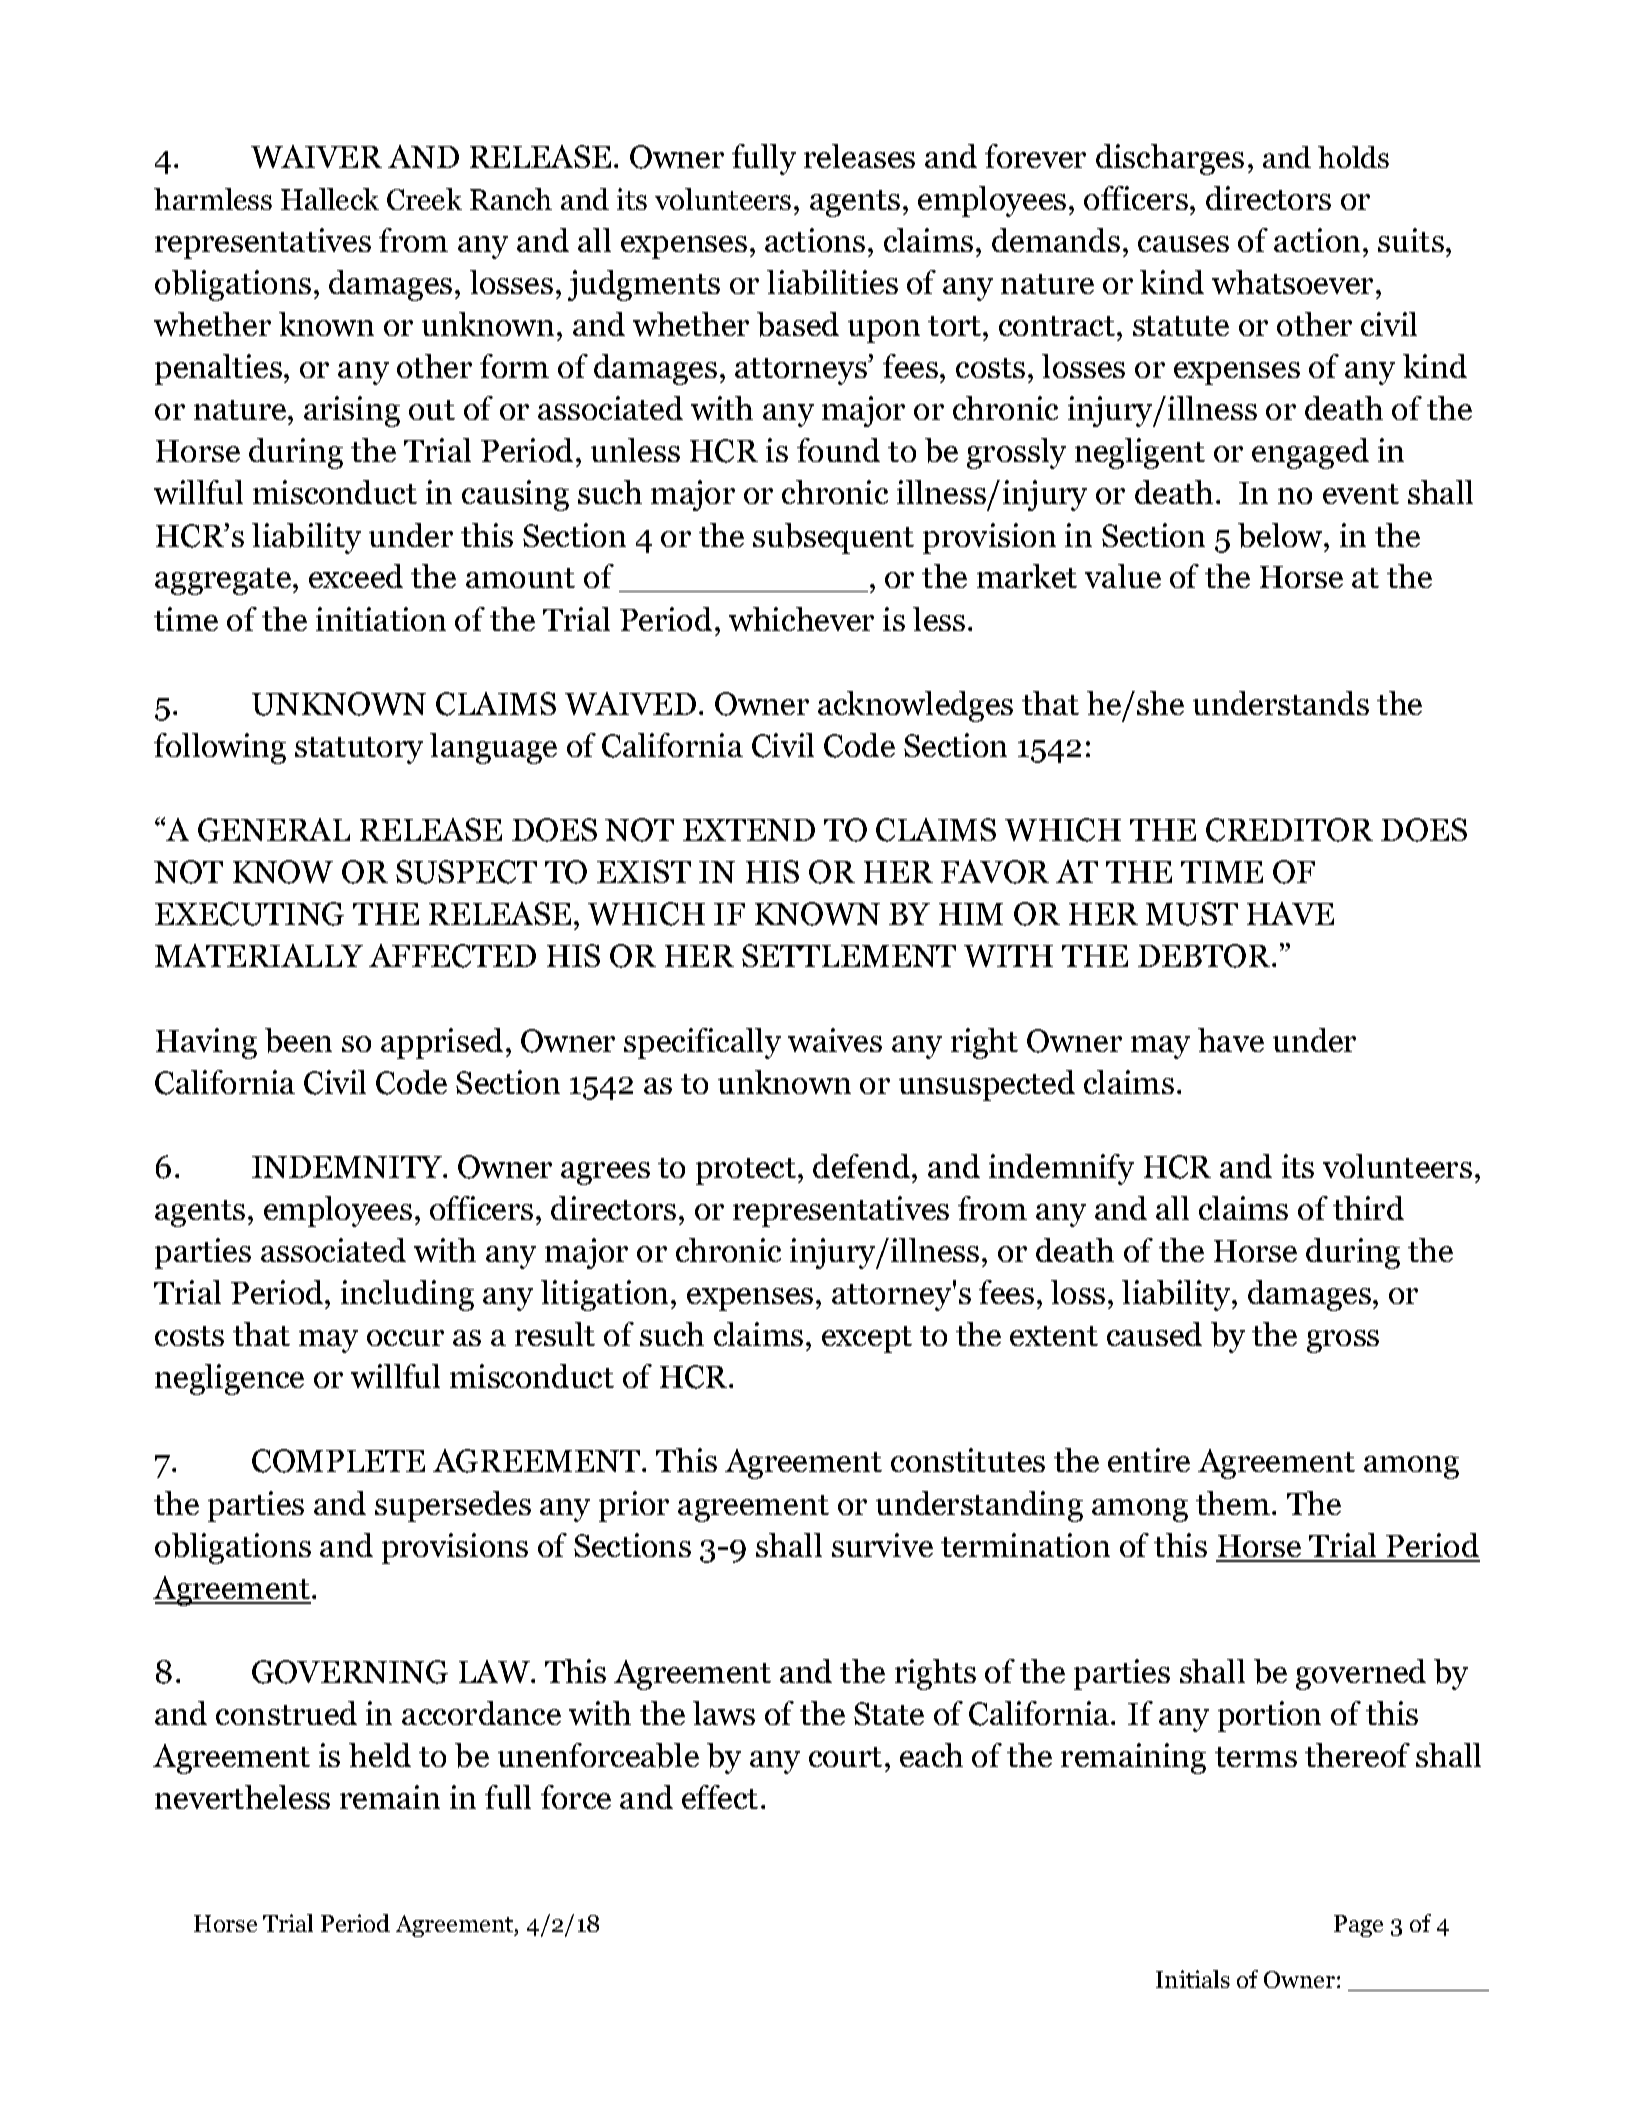 This page has width=1643, height=2126. What do you see at coordinates (380, 1755) in the page?
I see `held` at bounding box center [380, 1755].
